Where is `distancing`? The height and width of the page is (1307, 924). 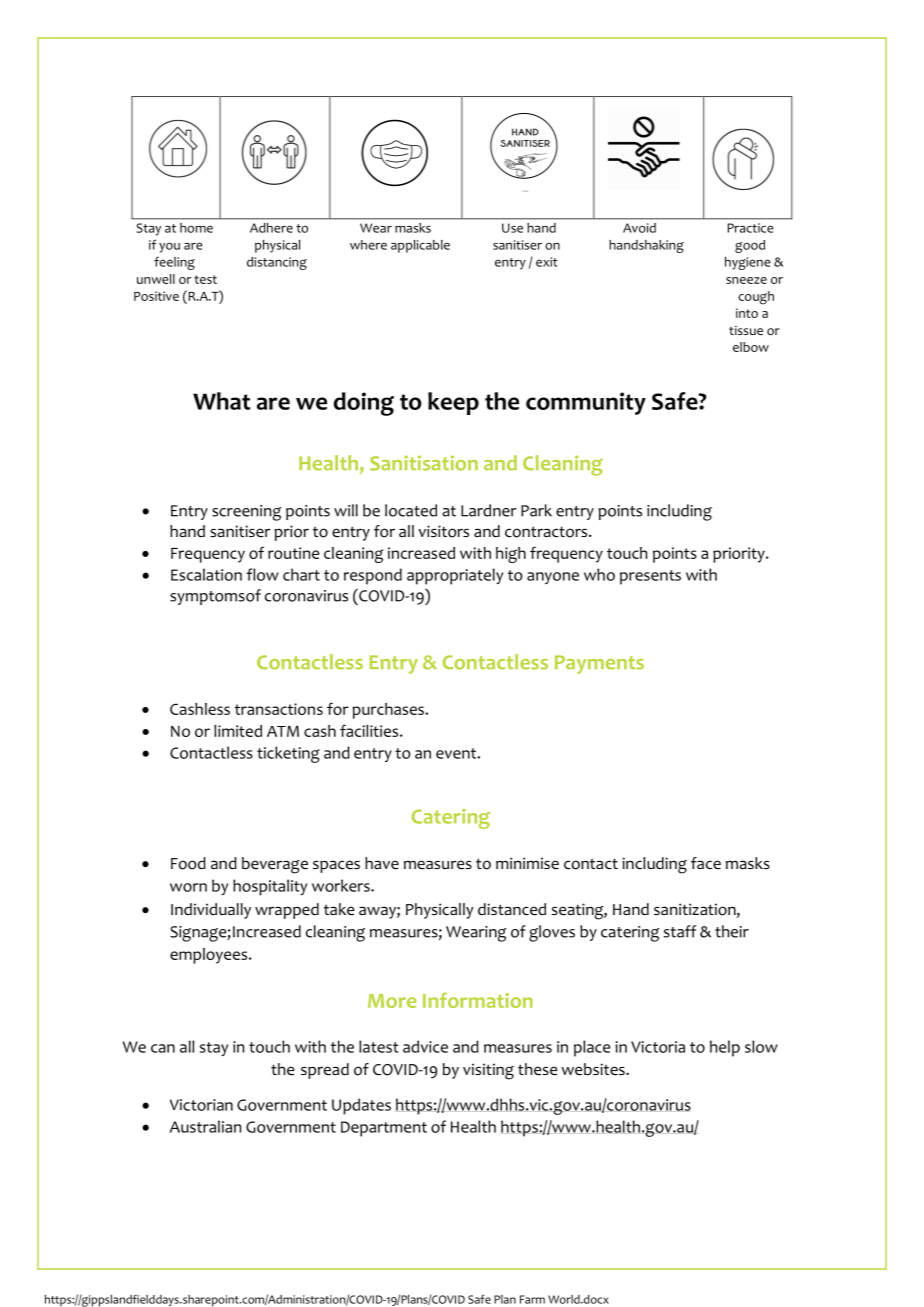
distancing is located at coordinates (277, 263).
